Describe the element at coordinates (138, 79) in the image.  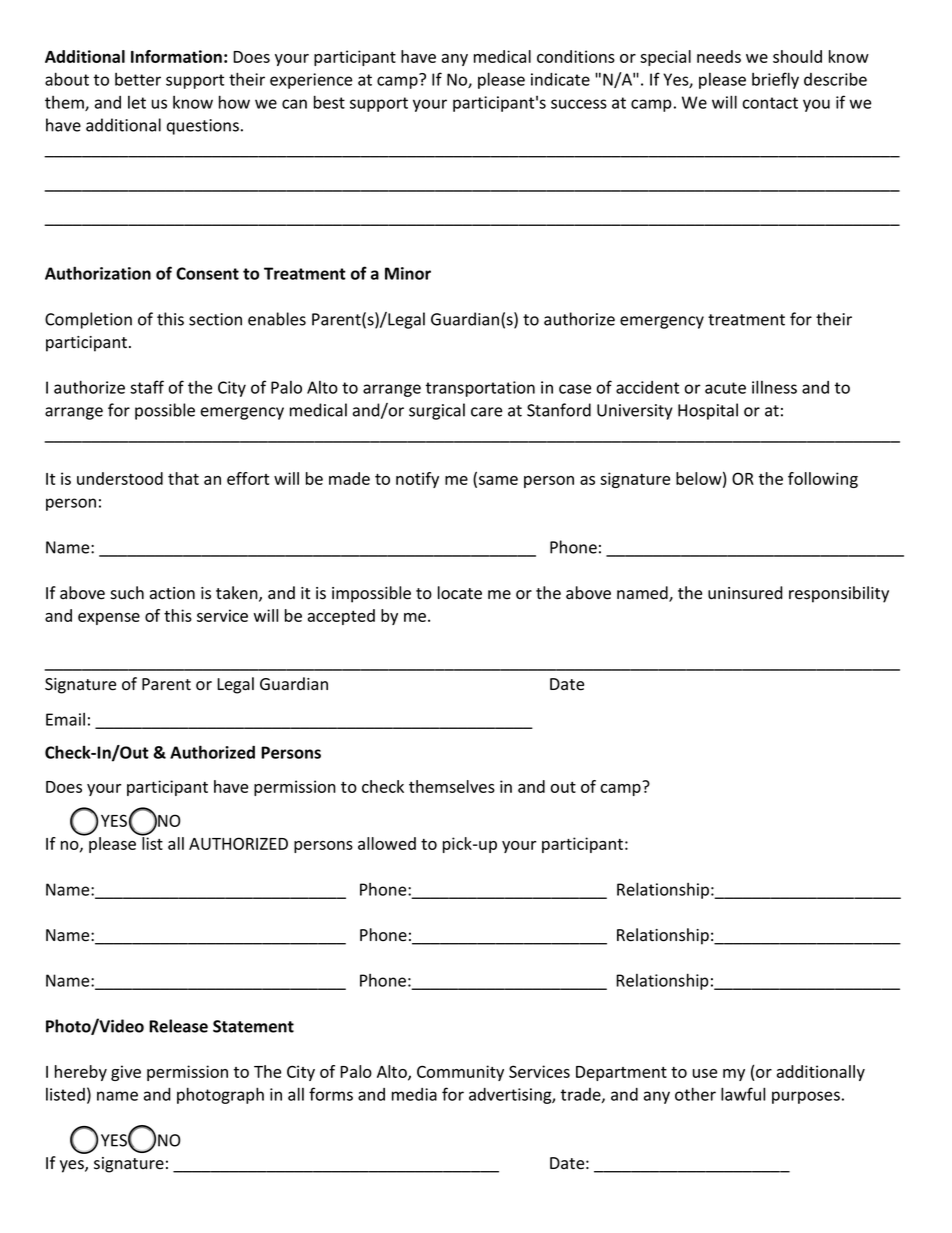
I see `better` at that location.
